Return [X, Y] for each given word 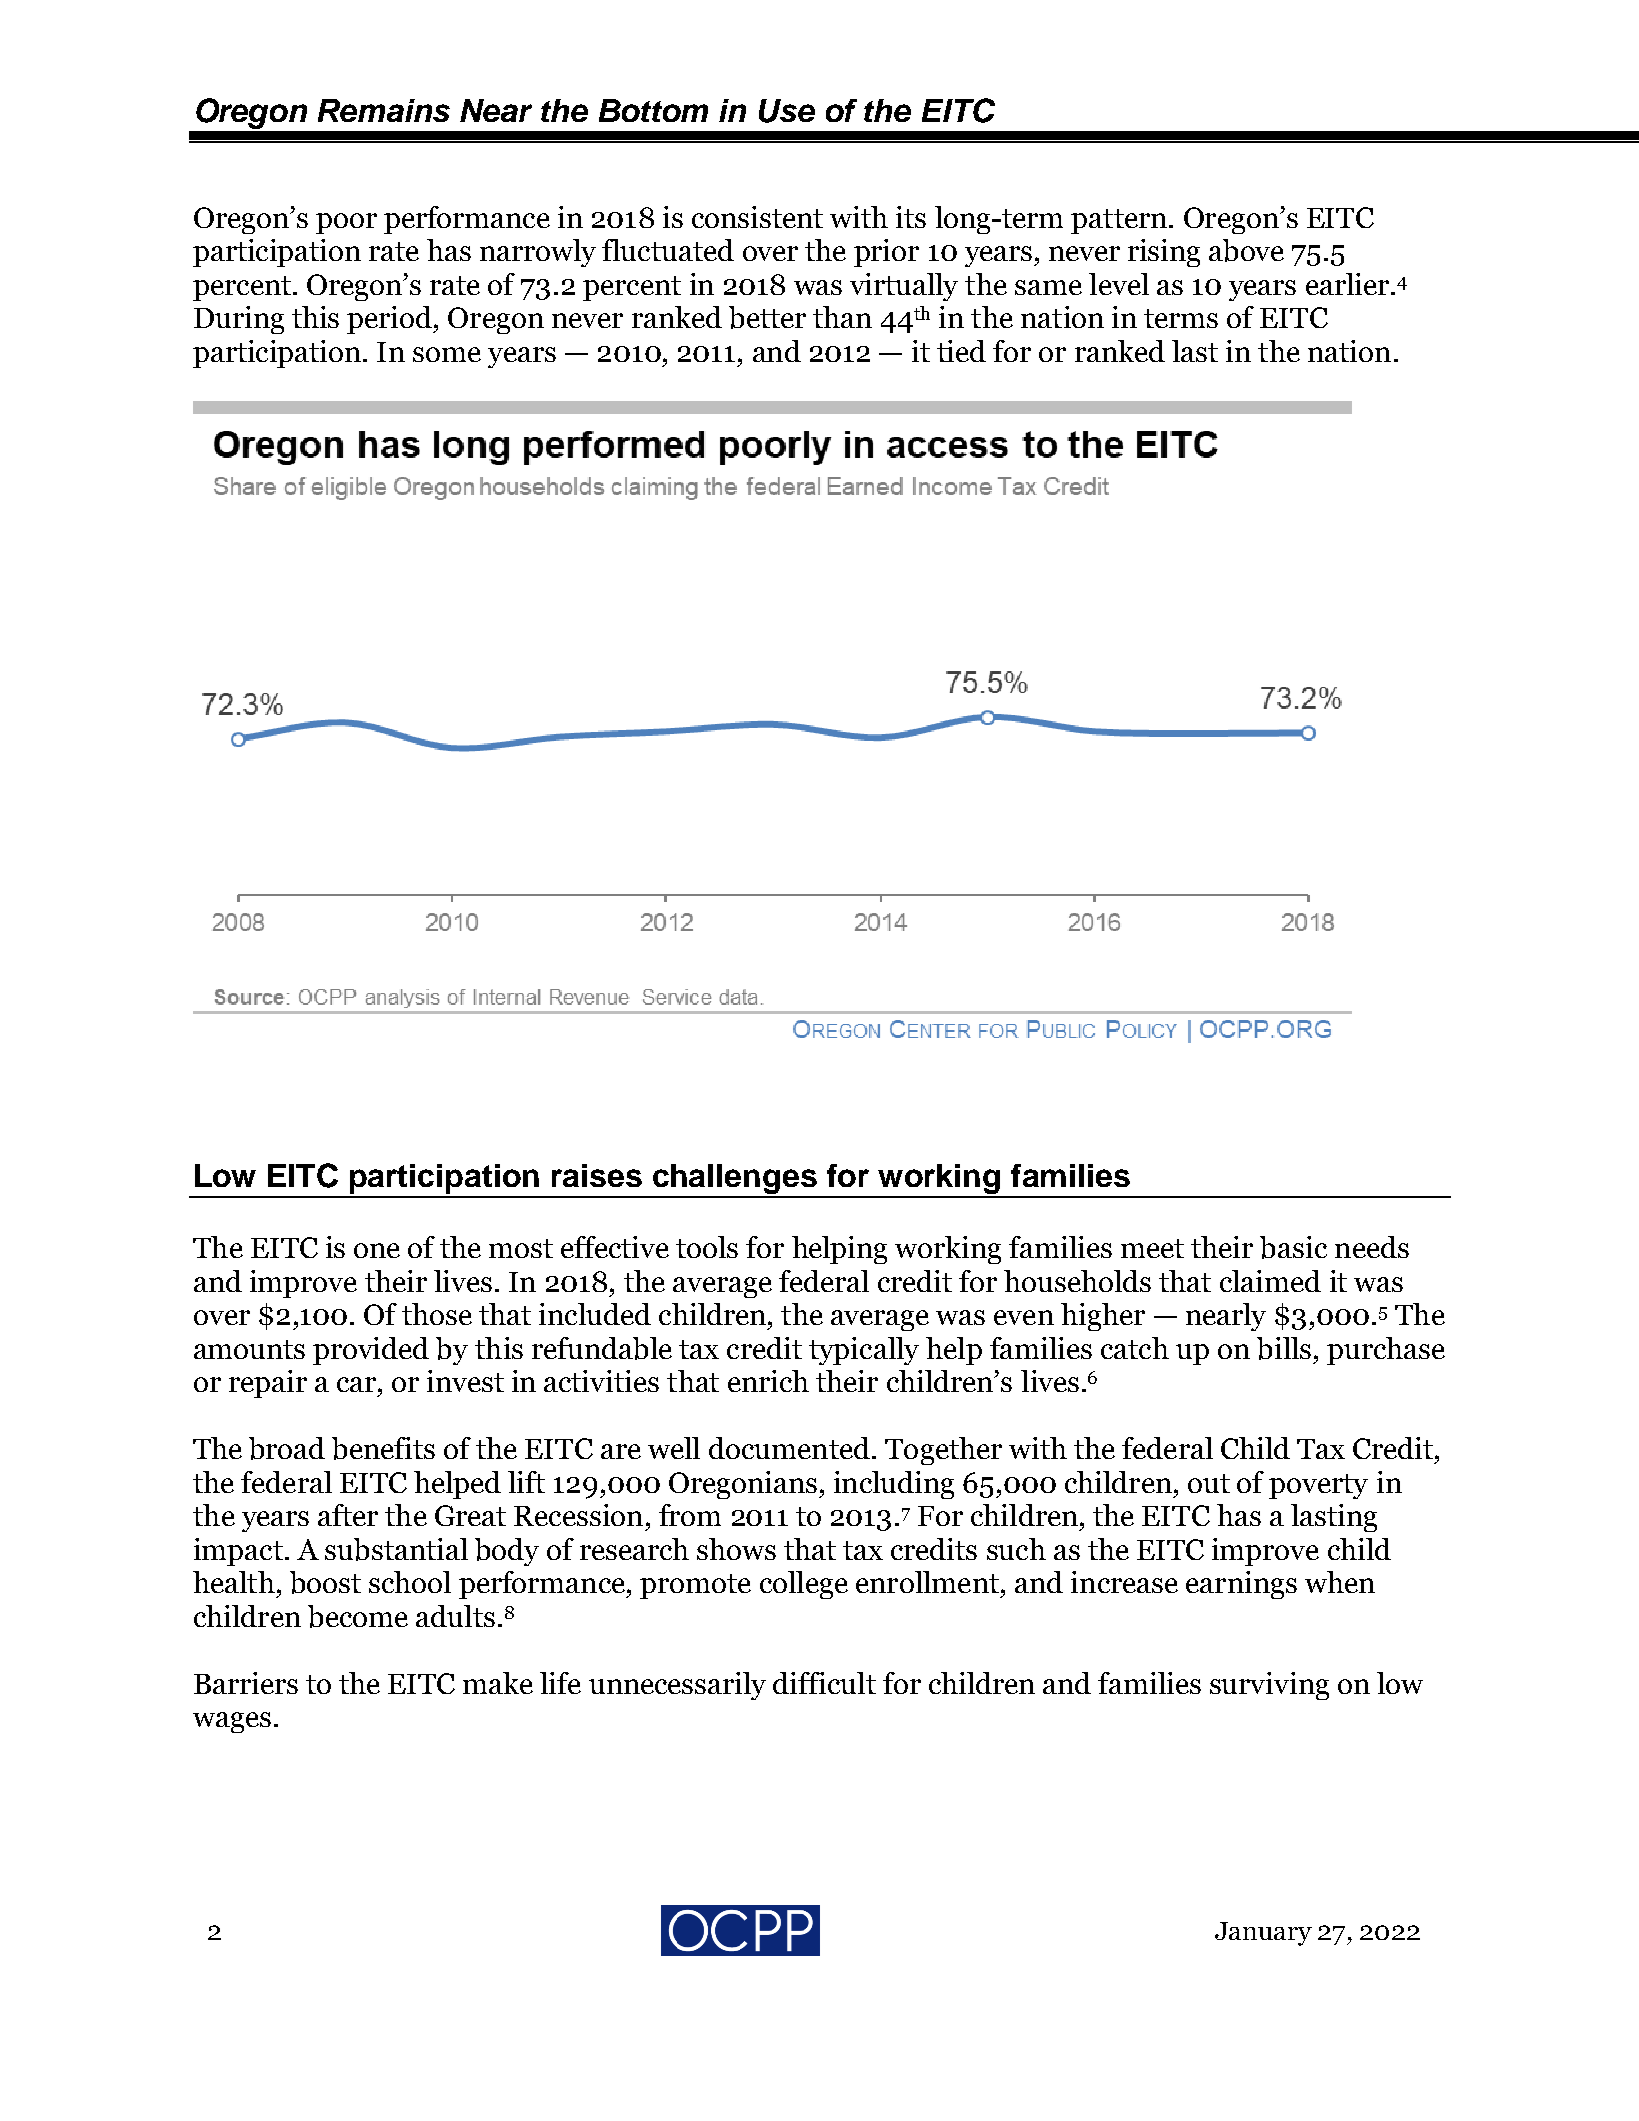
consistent [757, 217]
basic [1293, 1247]
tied [961, 351]
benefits [383, 1448]
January [1263, 1934]
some [447, 354]
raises [597, 1175]
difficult [824, 1683]
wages [232, 1722]
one [377, 1250]
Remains [384, 110]
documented [789, 1448]
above [1246, 250]
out [1209, 1483]
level [1119, 284]
